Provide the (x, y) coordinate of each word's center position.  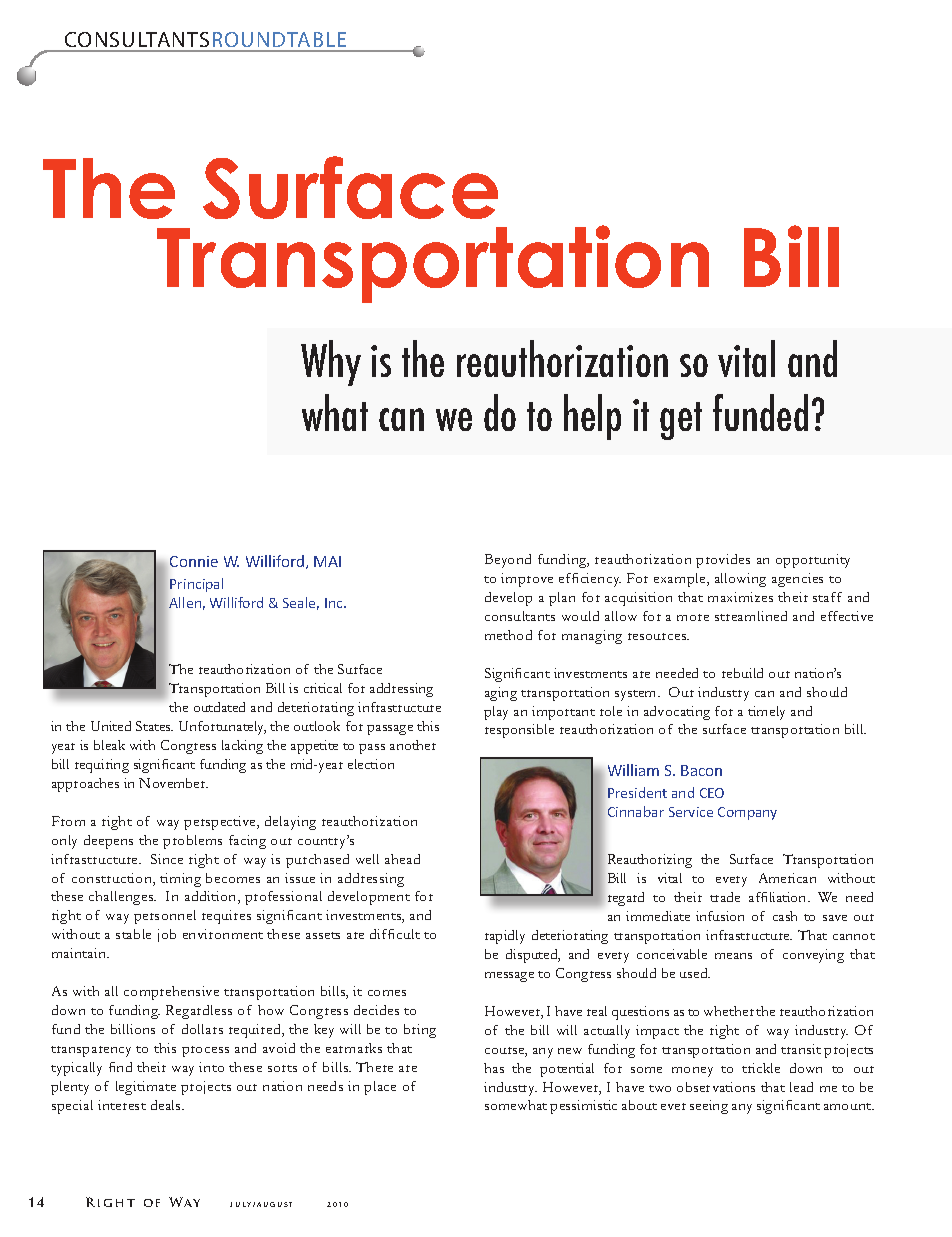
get (681, 421)
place (380, 1088)
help (592, 417)
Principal (196, 585)
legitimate (146, 1088)
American (787, 878)
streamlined (751, 616)
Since (167, 859)
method (508, 635)
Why (331, 363)
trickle (761, 1068)
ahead (402, 859)
